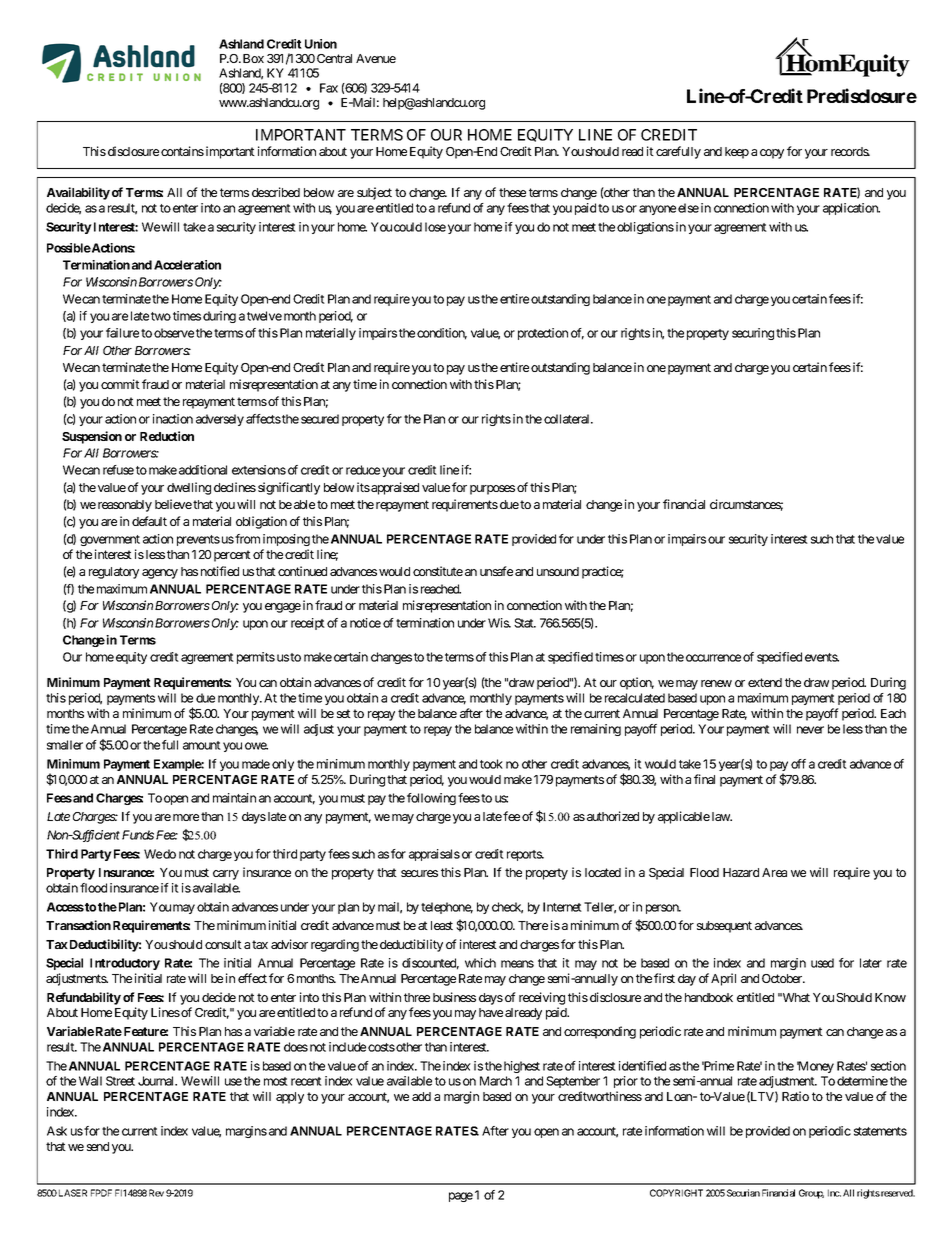  Describe the element at coordinates (376, 58) in the screenshot. I see `Avenue` at that location.
